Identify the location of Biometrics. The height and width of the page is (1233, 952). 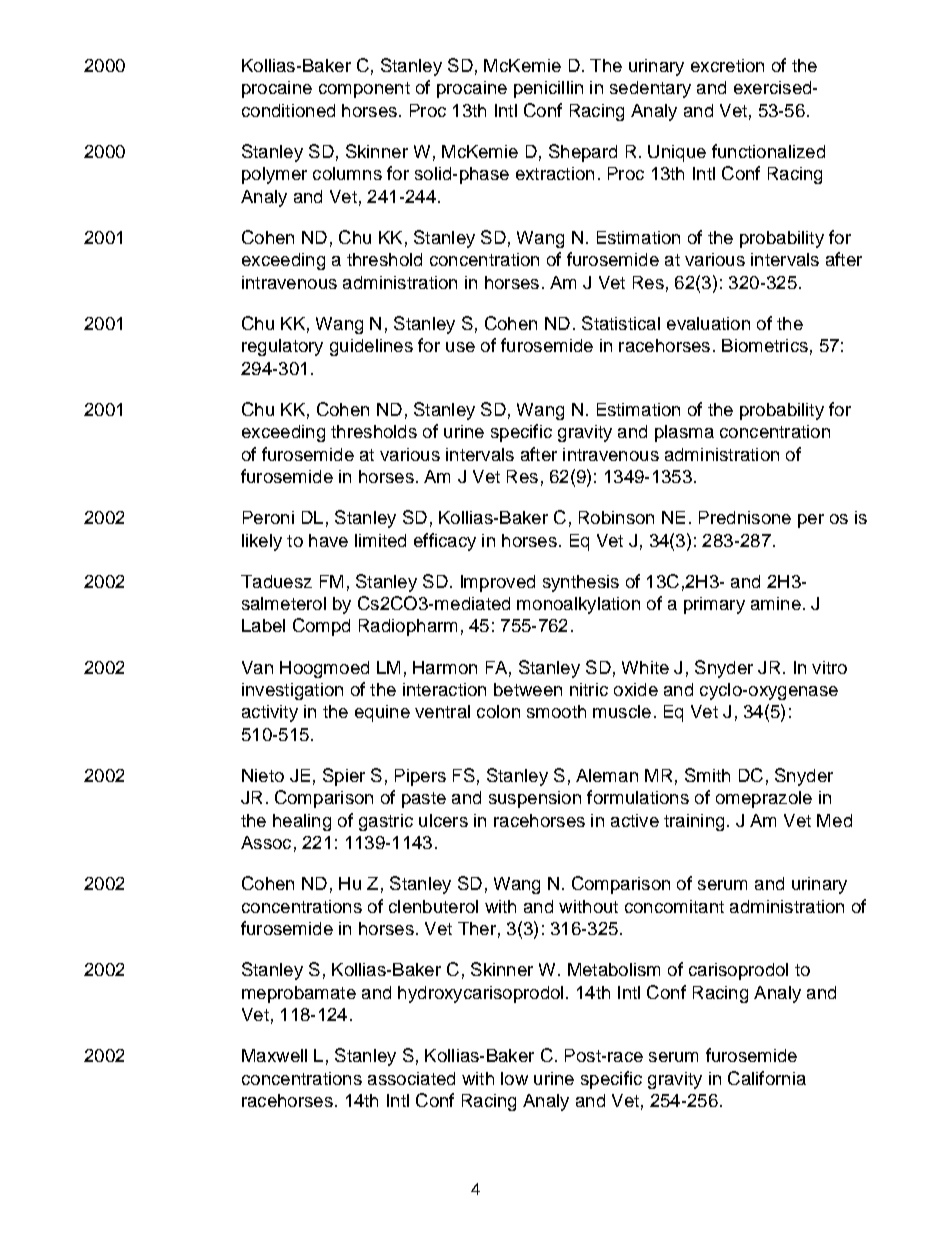
(765, 345).
